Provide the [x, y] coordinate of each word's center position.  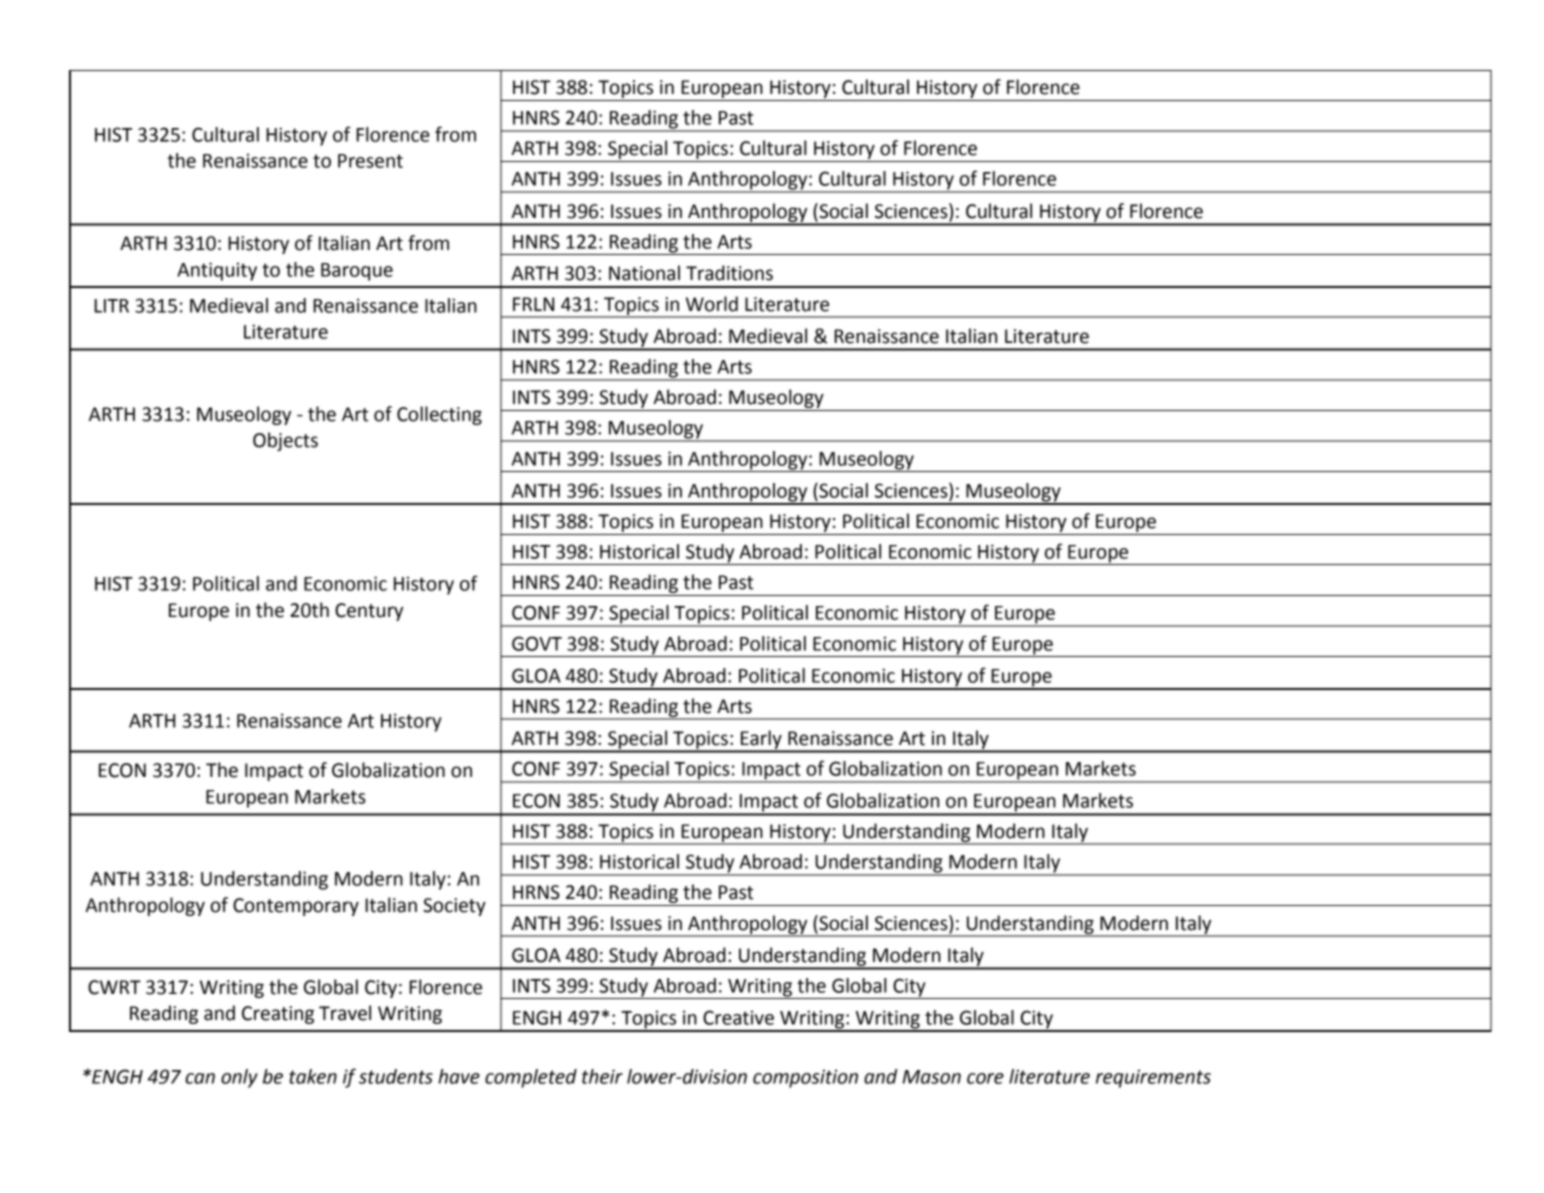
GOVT [537, 643]
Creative [738, 1017]
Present [370, 161]
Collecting [439, 415]
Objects [285, 441]
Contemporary [296, 907]
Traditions [729, 273]
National [644, 273]
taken [313, 1076]
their [602, 1076]
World [712, 304]
